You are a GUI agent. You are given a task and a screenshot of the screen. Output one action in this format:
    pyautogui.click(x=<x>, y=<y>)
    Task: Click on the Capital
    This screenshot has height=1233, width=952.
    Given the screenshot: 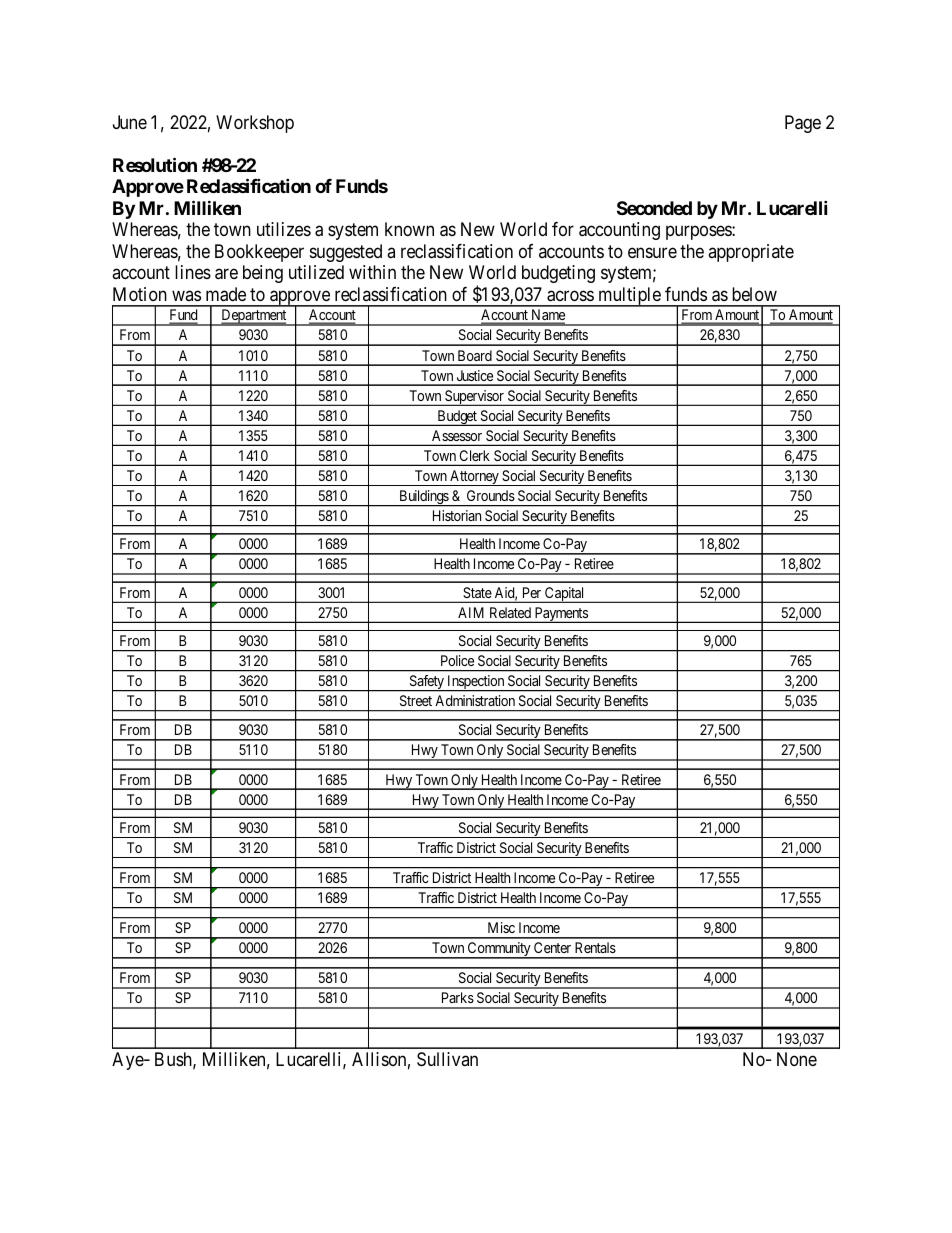 What is the action you would take?
    pyautogui.click(x=565, y=595)
